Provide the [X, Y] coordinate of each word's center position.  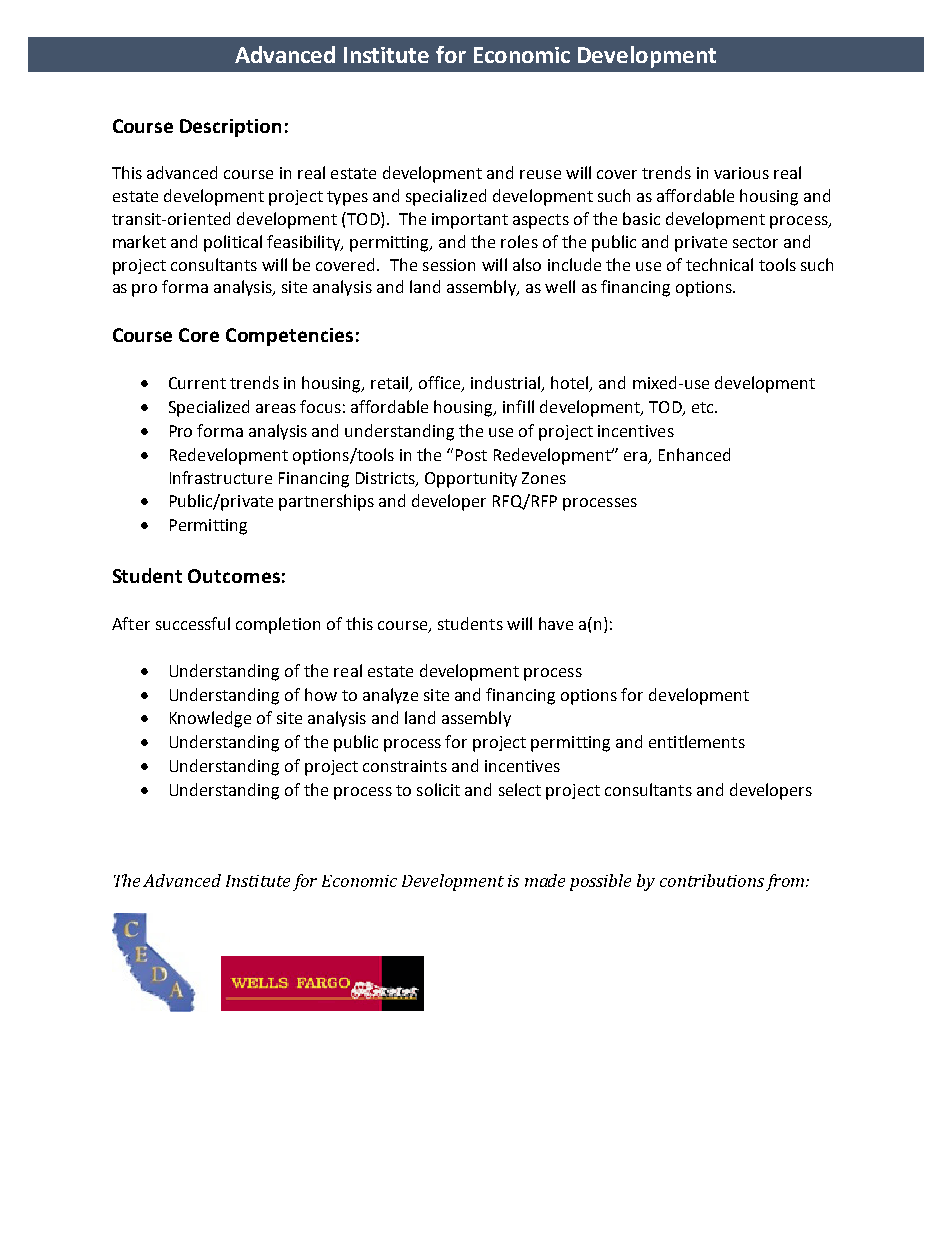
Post [471, 455]
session [449, 265]
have [556, 623]
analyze [390, 696]
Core [199, 335]
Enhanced [694, 454]
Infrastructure [221, 477]
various [741, 173]
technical [719, 264]
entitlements [697, 741]
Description [230, 128]
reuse [540, 174]
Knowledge [210, 719]
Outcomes [234, 576]
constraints [405, 766]
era [637, 458]
